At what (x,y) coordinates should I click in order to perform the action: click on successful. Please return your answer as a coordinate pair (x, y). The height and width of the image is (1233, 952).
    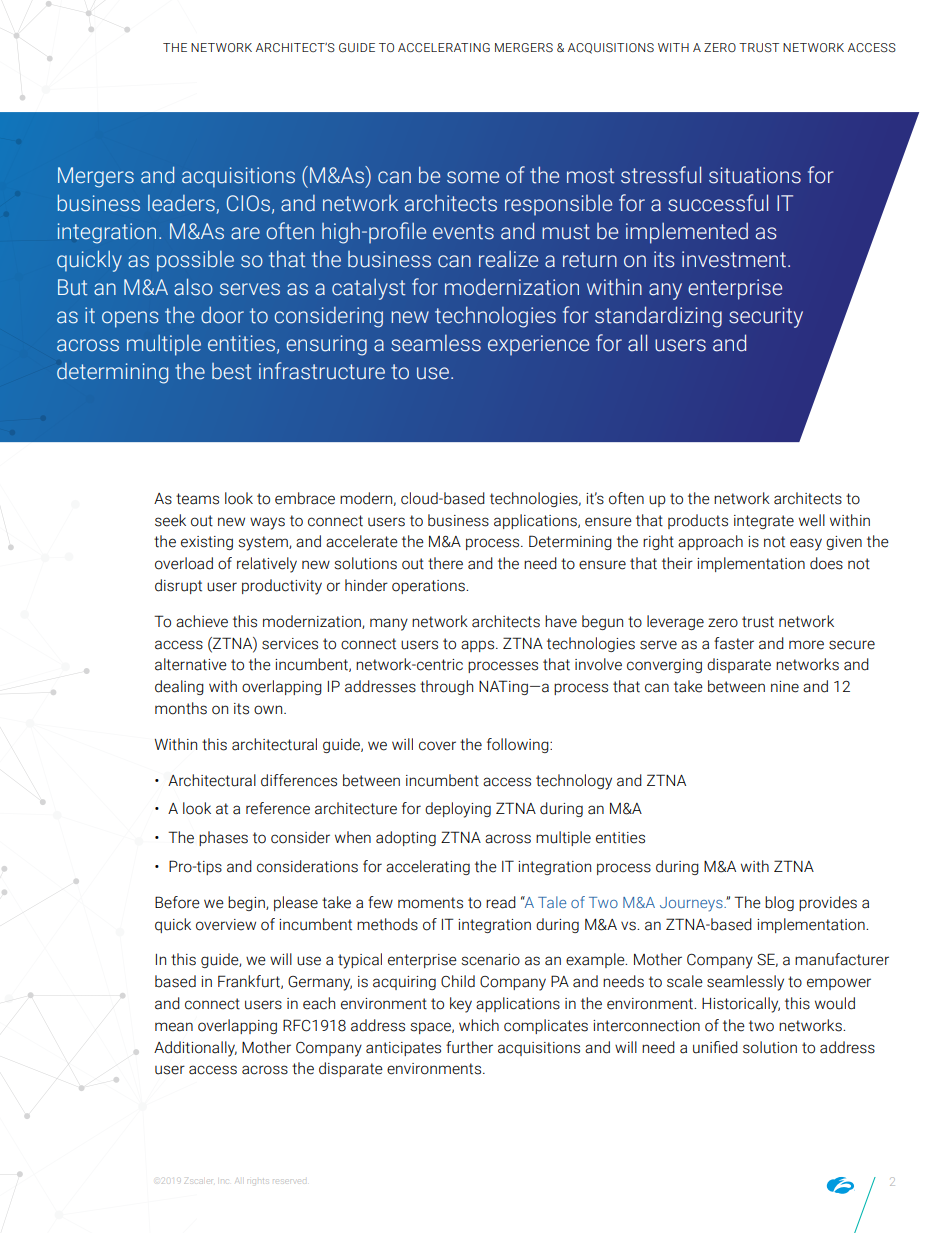
    Looking at the image, I should click on (718, 203).
